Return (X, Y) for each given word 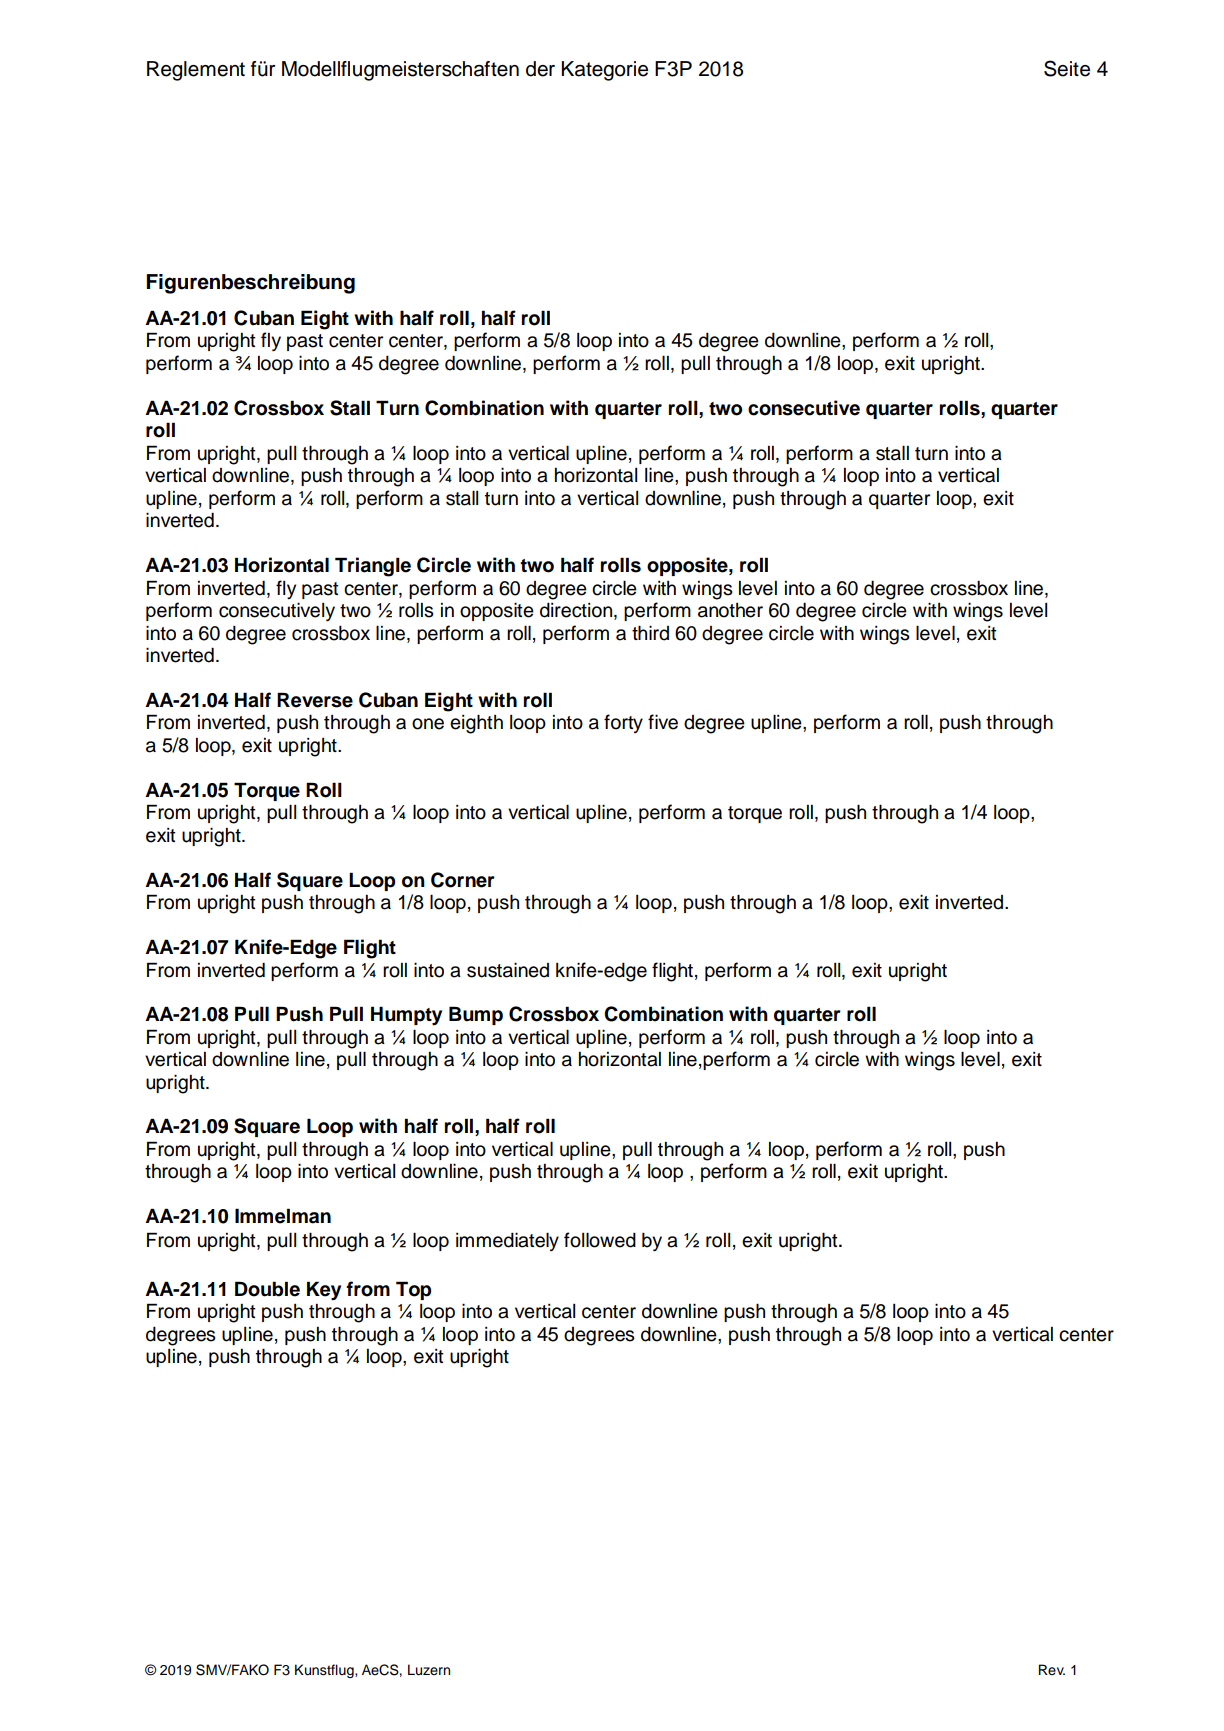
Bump (476, 1015)
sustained (508, 970)
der (540, 69)
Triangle (373, 567)
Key (324, 1291)
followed (600, 1240)
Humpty (406, 1016)
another (730, 610)
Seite (1067, 68)
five (663, 722)
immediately (507, 1241)
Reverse (315, 700)
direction (577, 611)
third (650, 633)
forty (623, 723)
